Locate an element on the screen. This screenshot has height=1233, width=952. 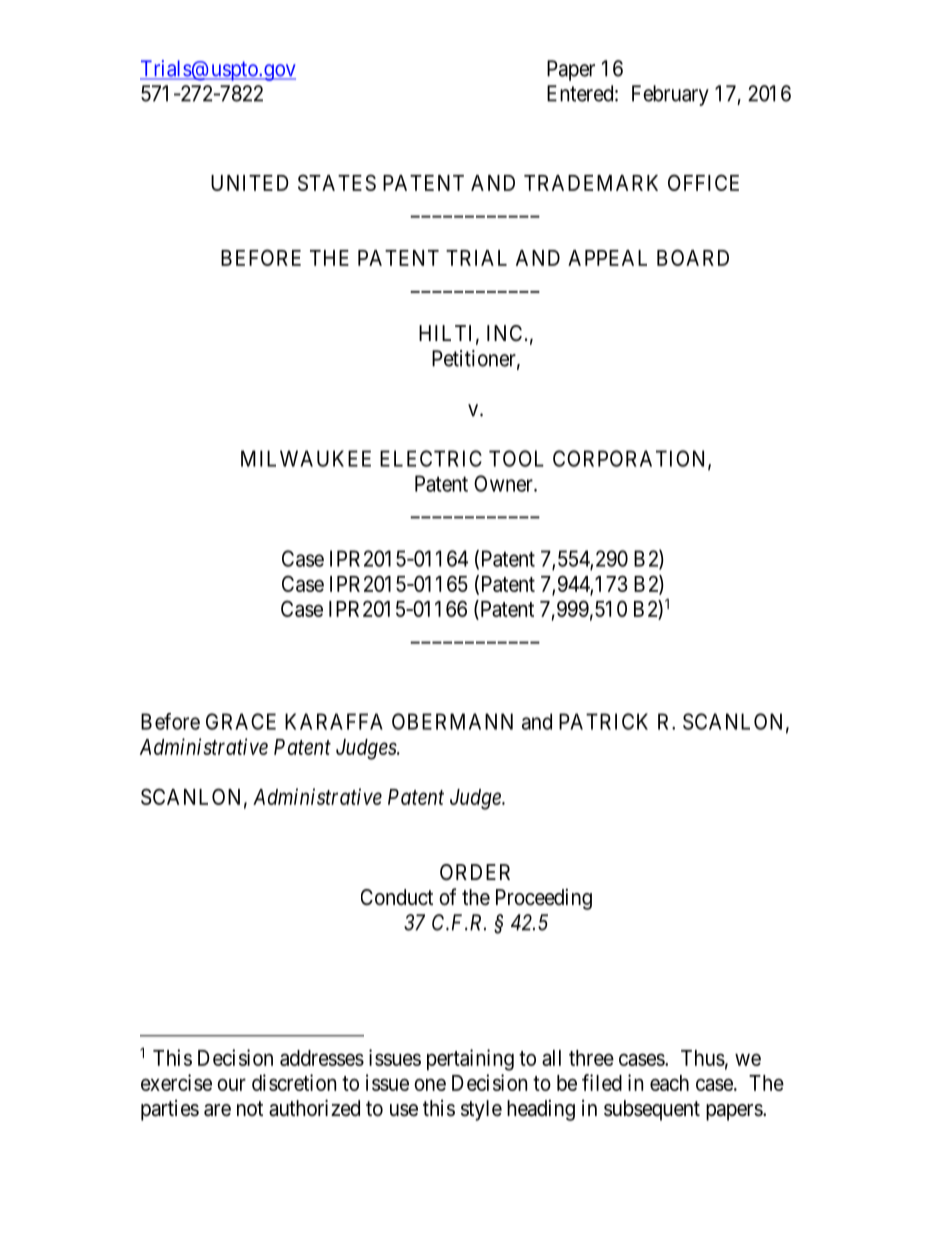
February is located at coordinates (670, 95).
